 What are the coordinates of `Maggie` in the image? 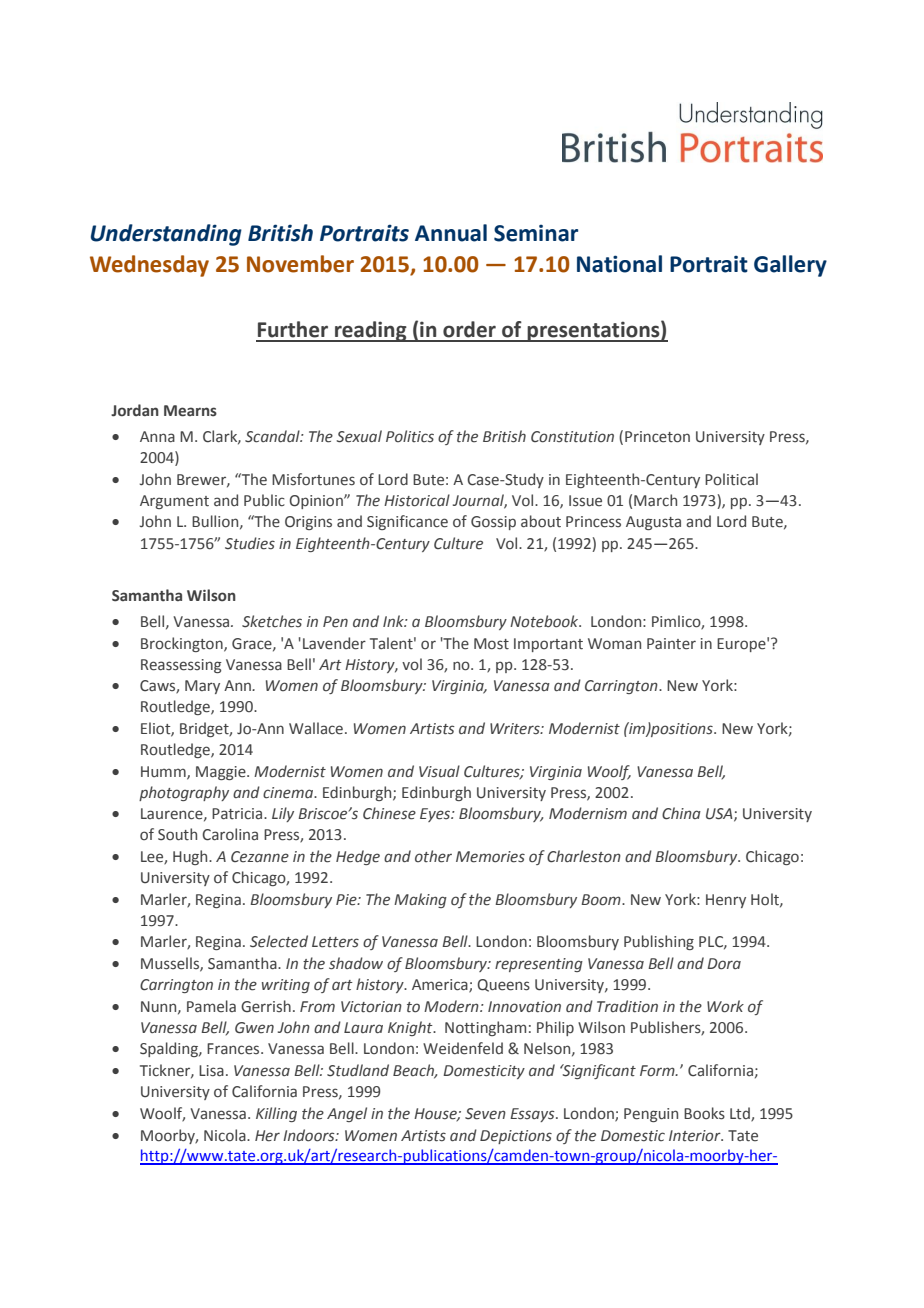 It's located at (222, 773).
